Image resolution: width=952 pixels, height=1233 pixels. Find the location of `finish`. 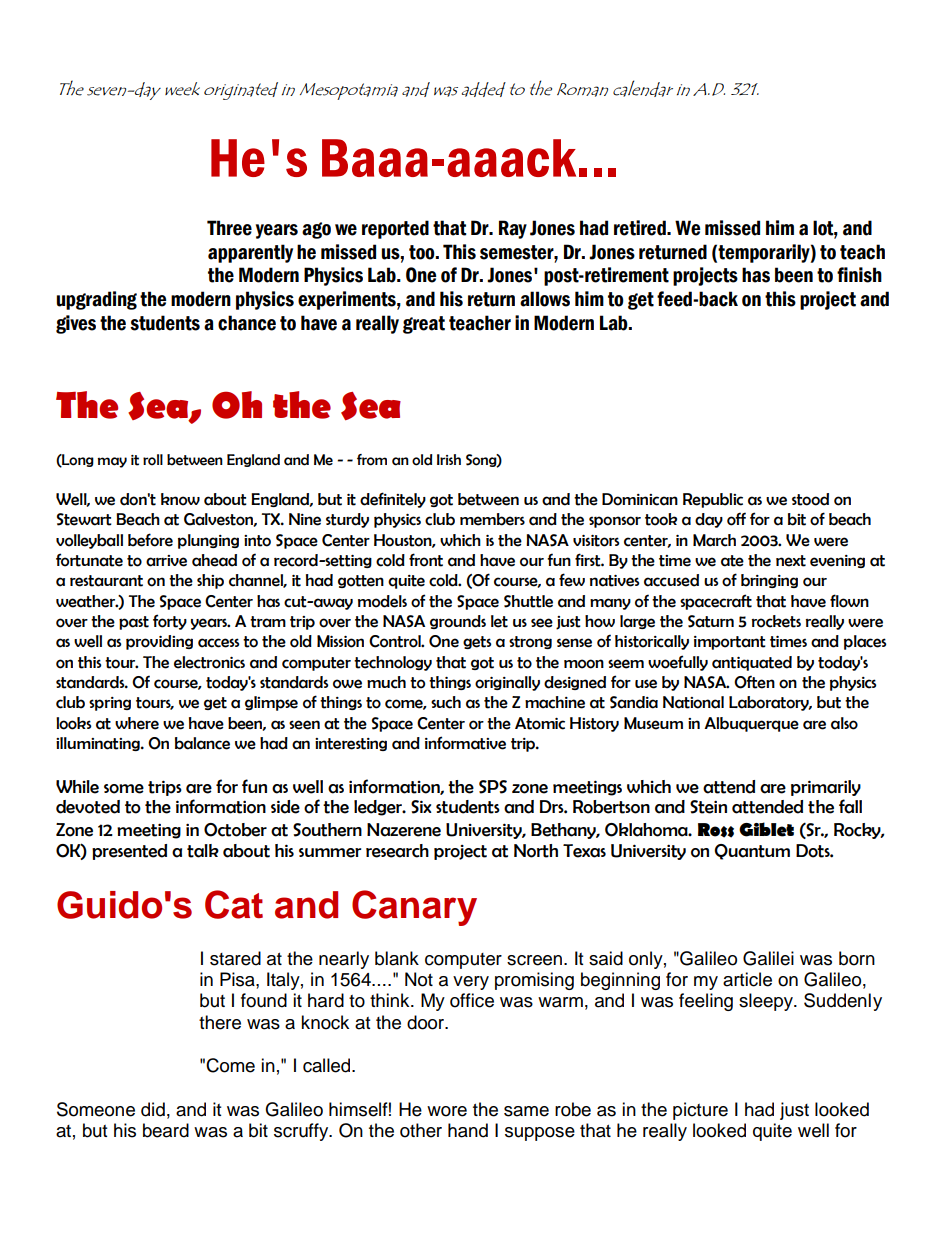

finish is located at coordinates (859, 275).
